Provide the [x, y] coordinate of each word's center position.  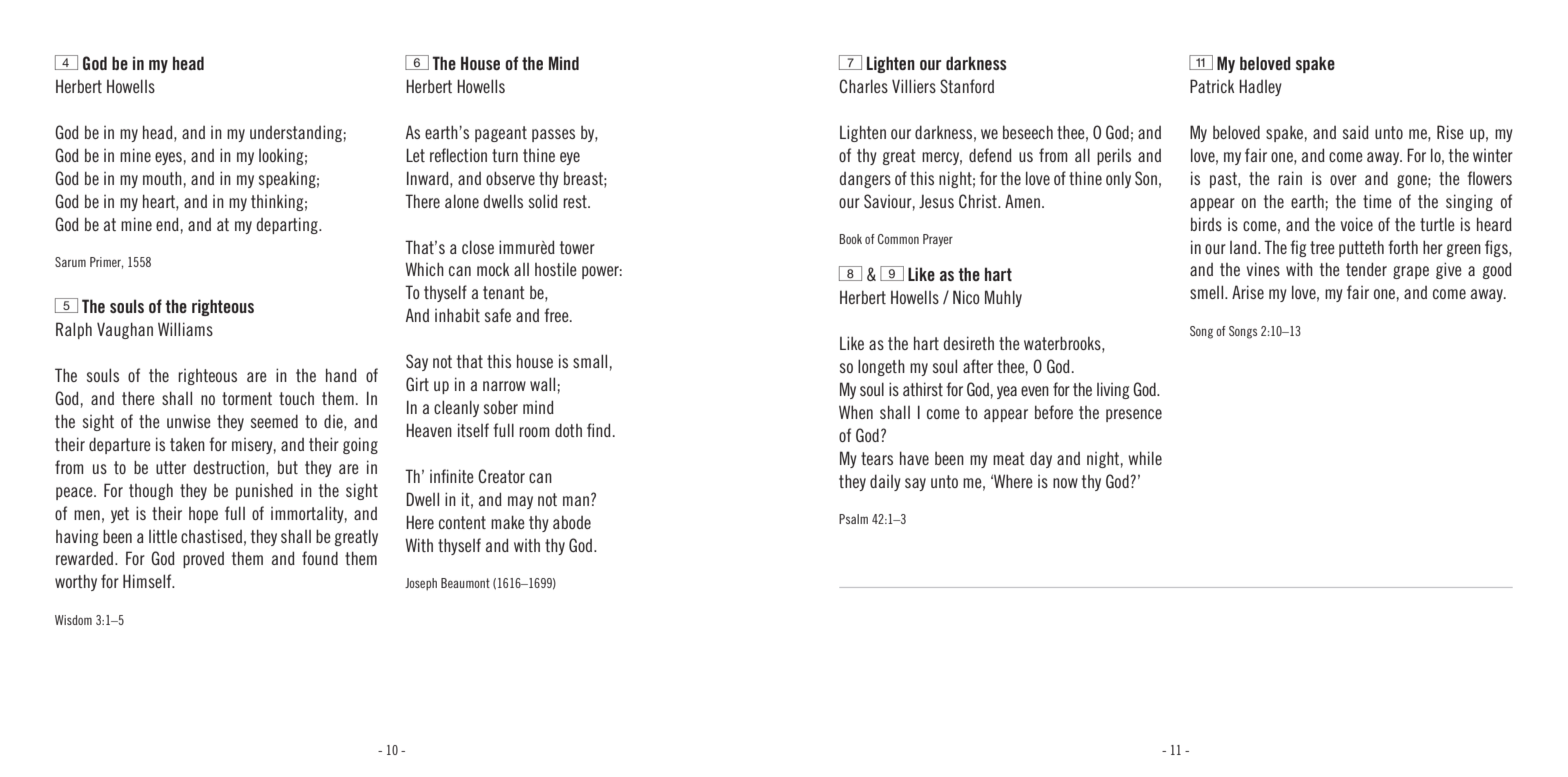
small [590, 361]
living [1113, 390]
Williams [185, 329]
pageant [501, 134]
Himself [148, 581]
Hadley [1260, 87]
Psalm [853, 519]
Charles [863, 86]
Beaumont [465, 583]
